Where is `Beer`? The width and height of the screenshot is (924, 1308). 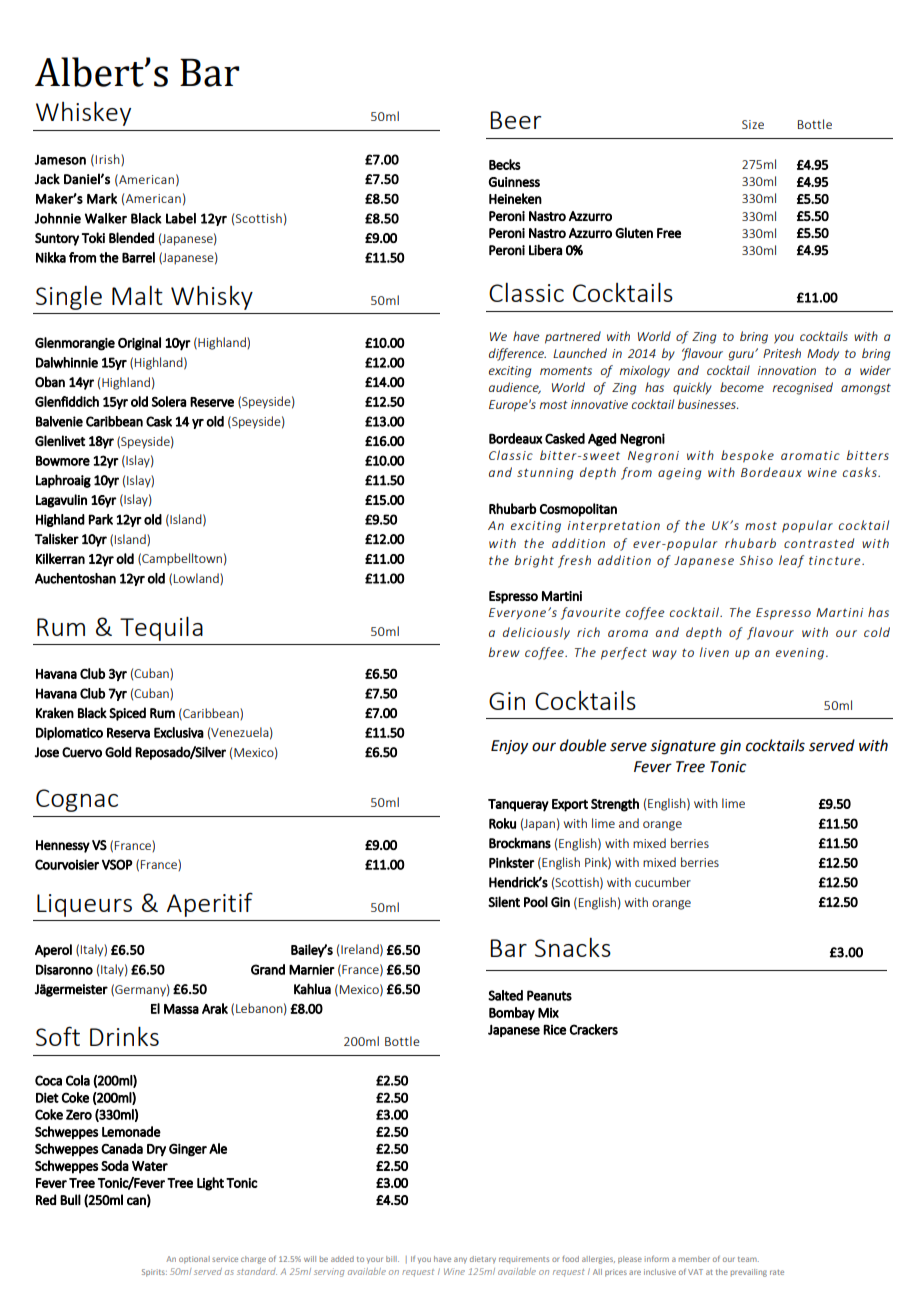
Beer is located at coordinates (515, 120).
